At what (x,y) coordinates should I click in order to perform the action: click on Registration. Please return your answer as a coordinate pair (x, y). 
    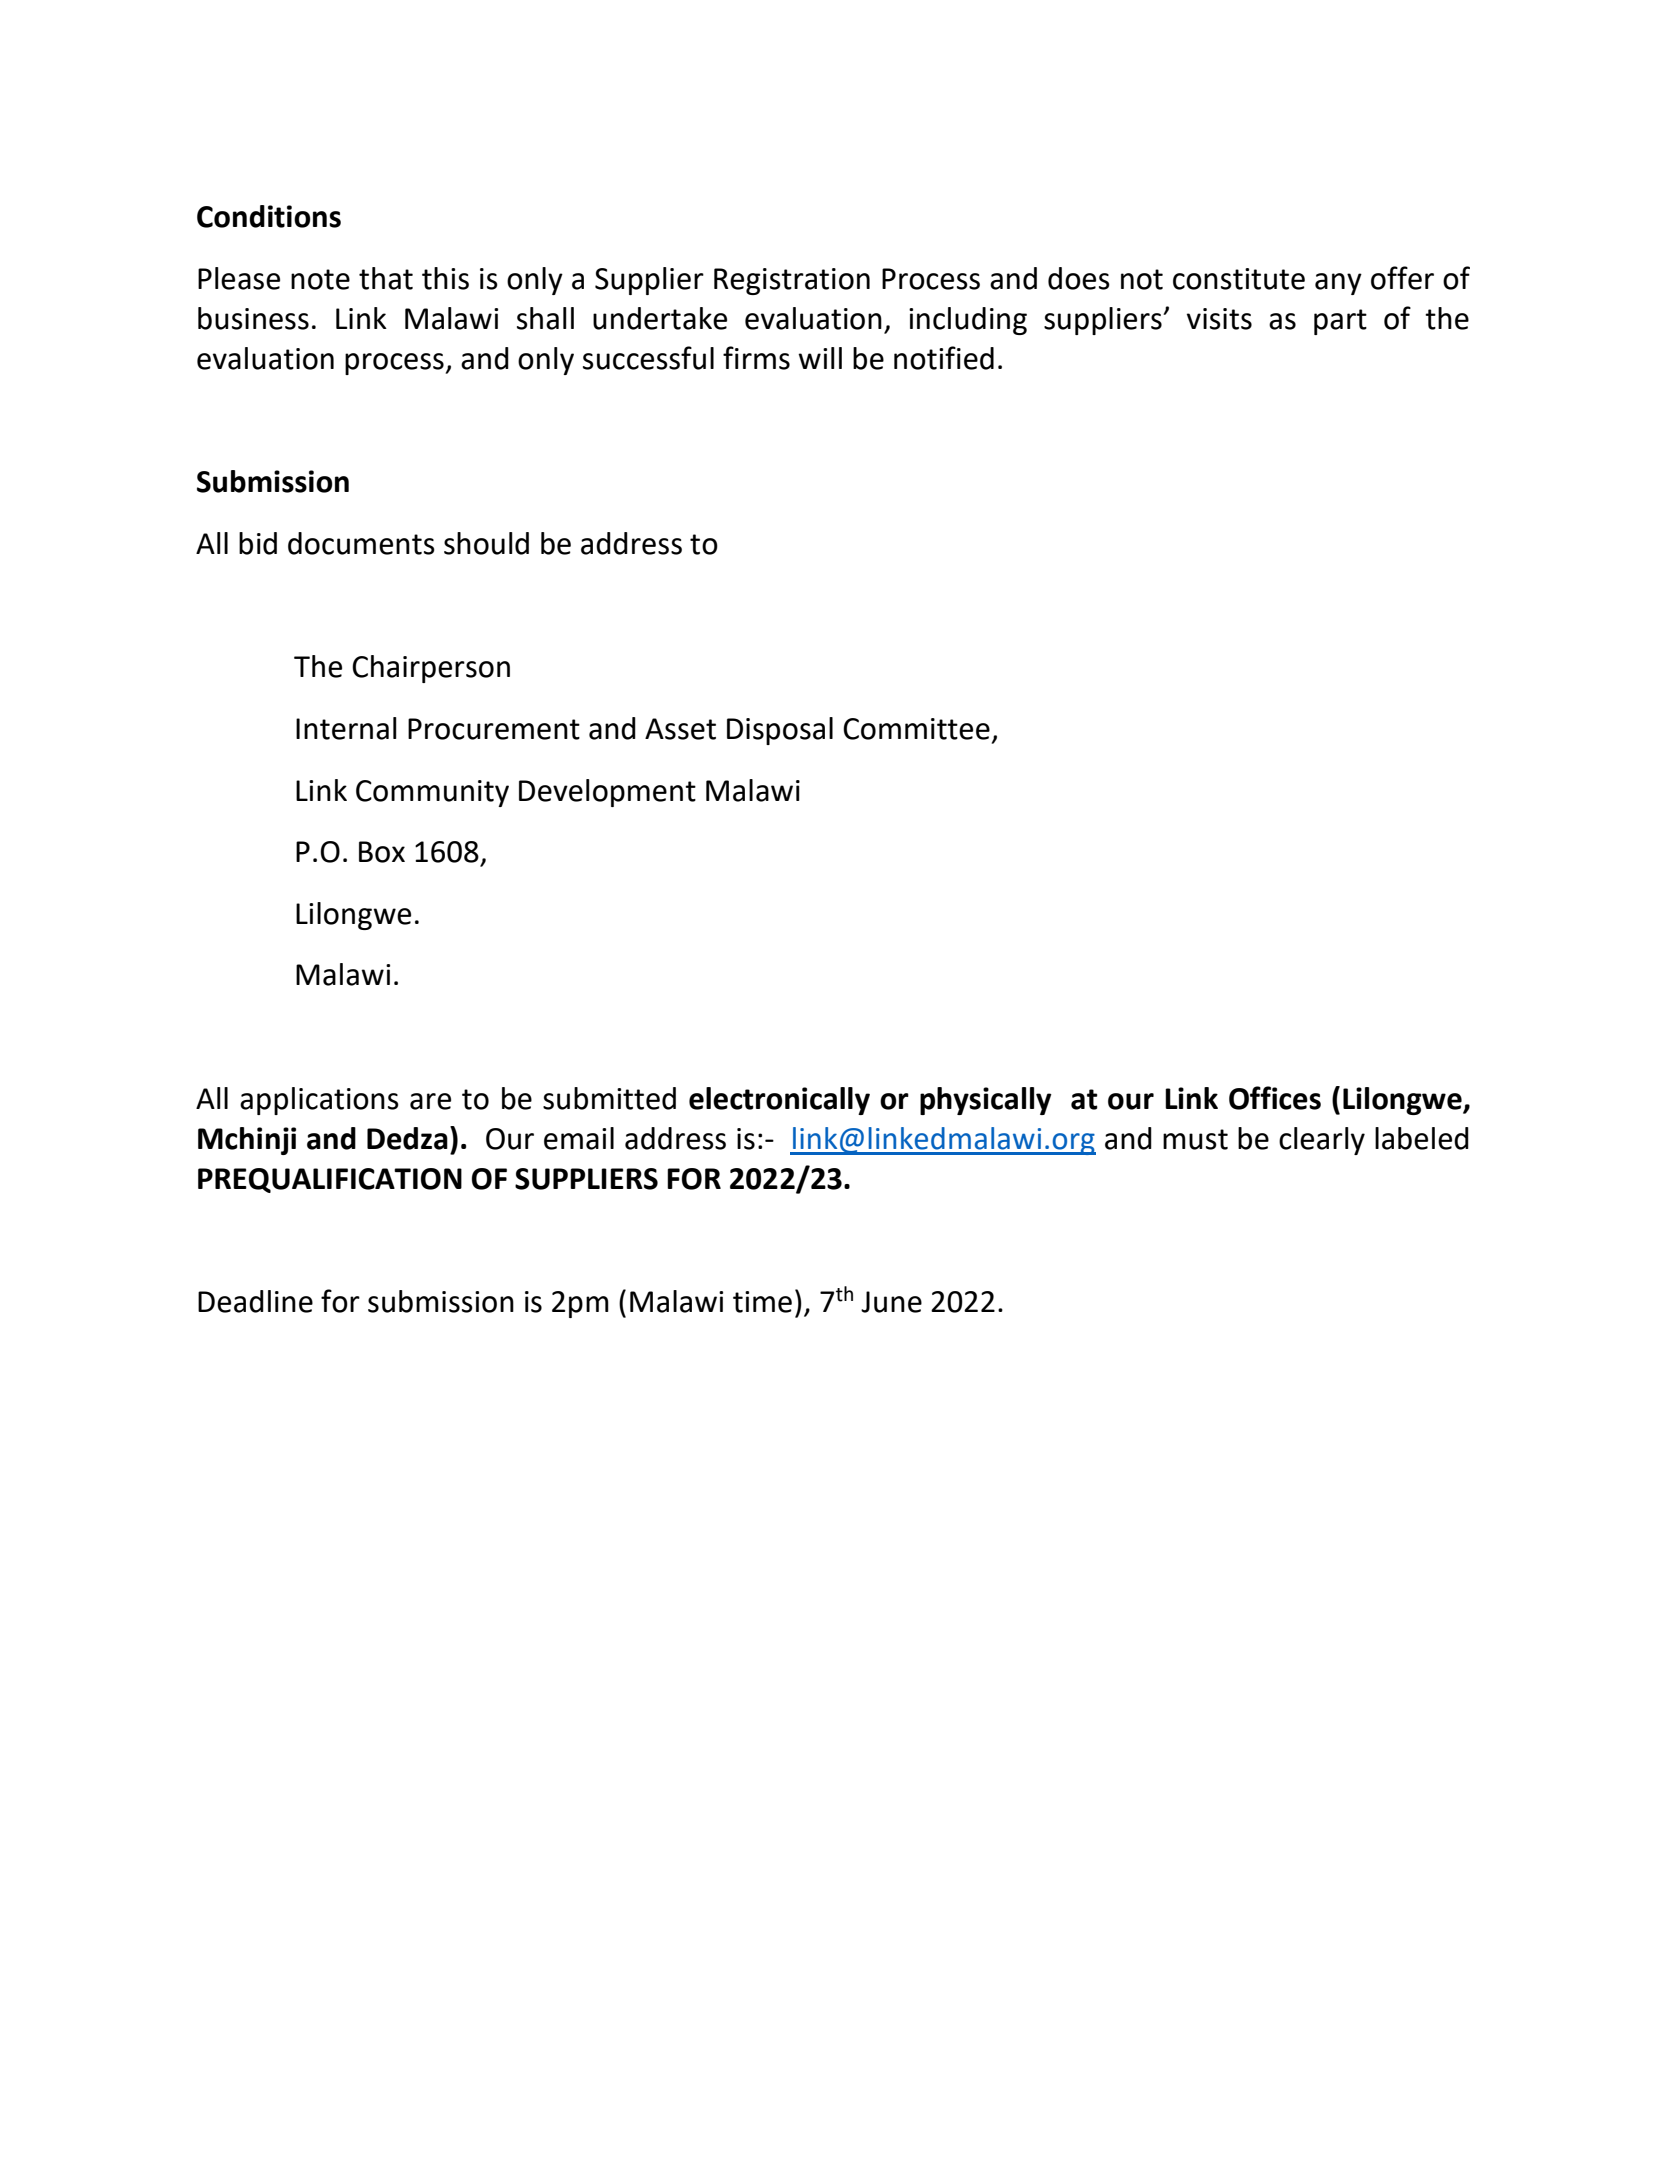
    Looking at the image, I should click on (792, 281).
